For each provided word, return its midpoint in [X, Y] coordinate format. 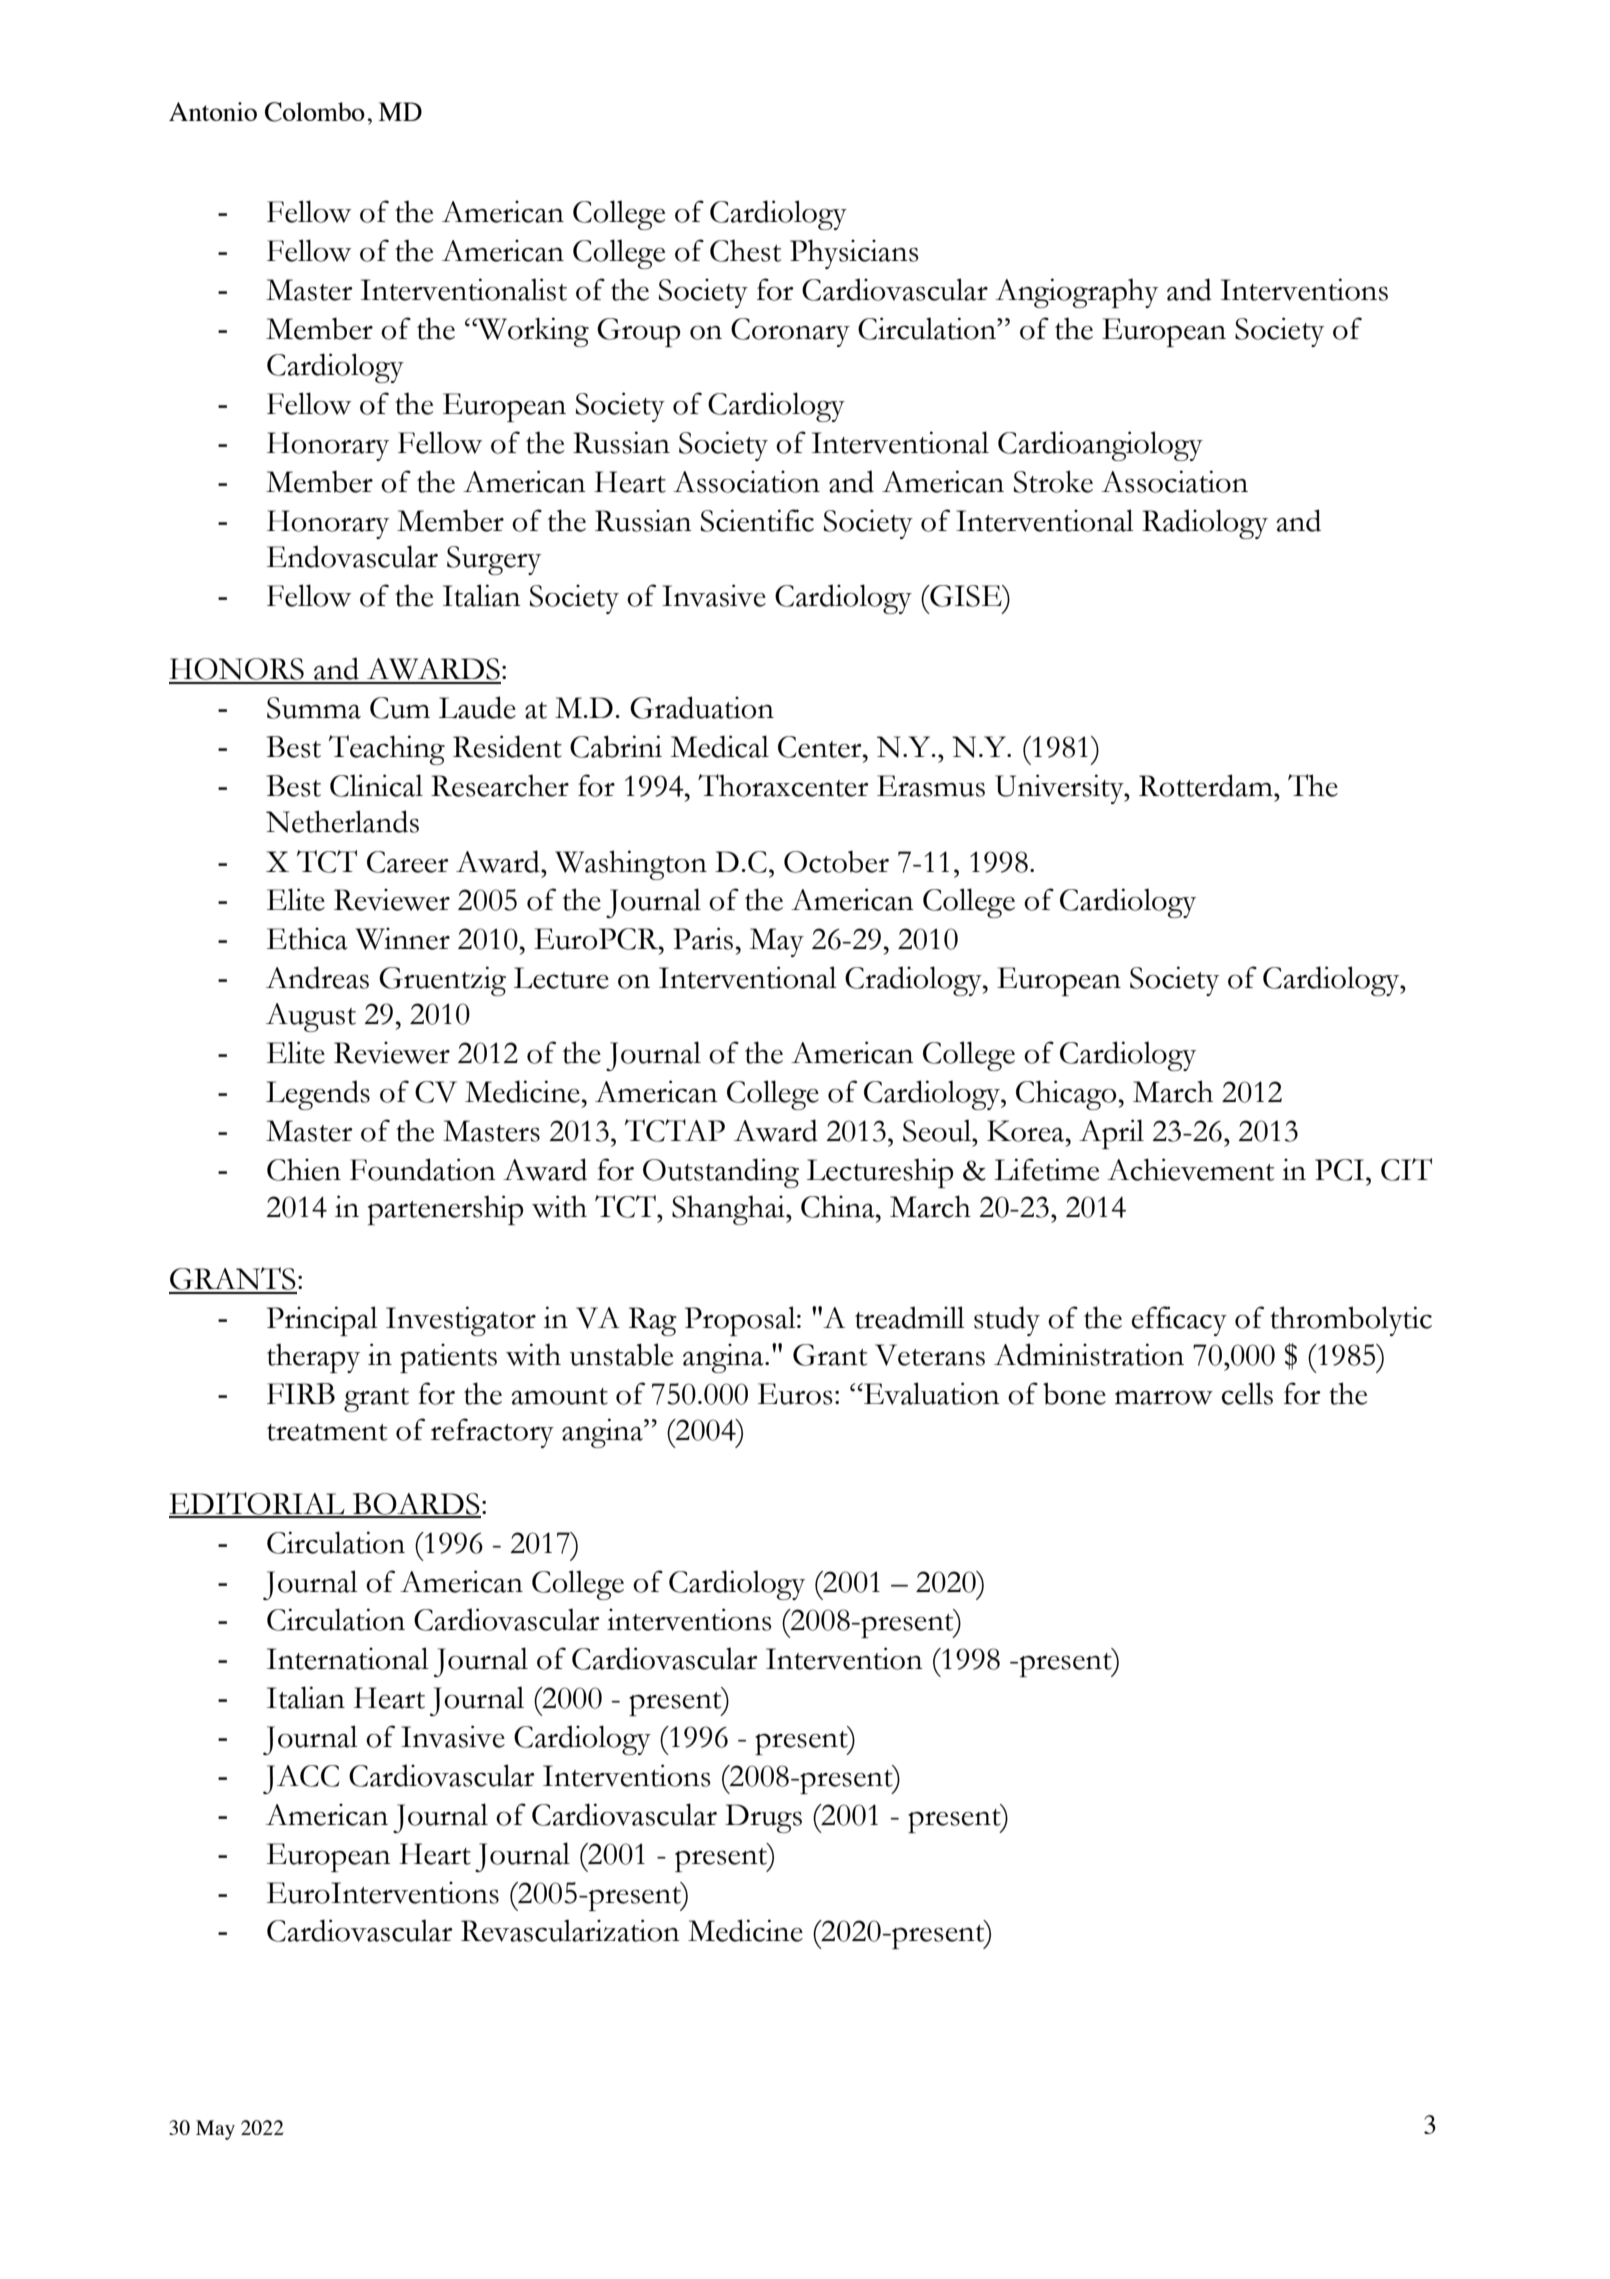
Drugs [763, 1818]
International [348, 1658]
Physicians [854, 254]
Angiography [1076, 293]
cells [1247, 1393]
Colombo [315, 112]
